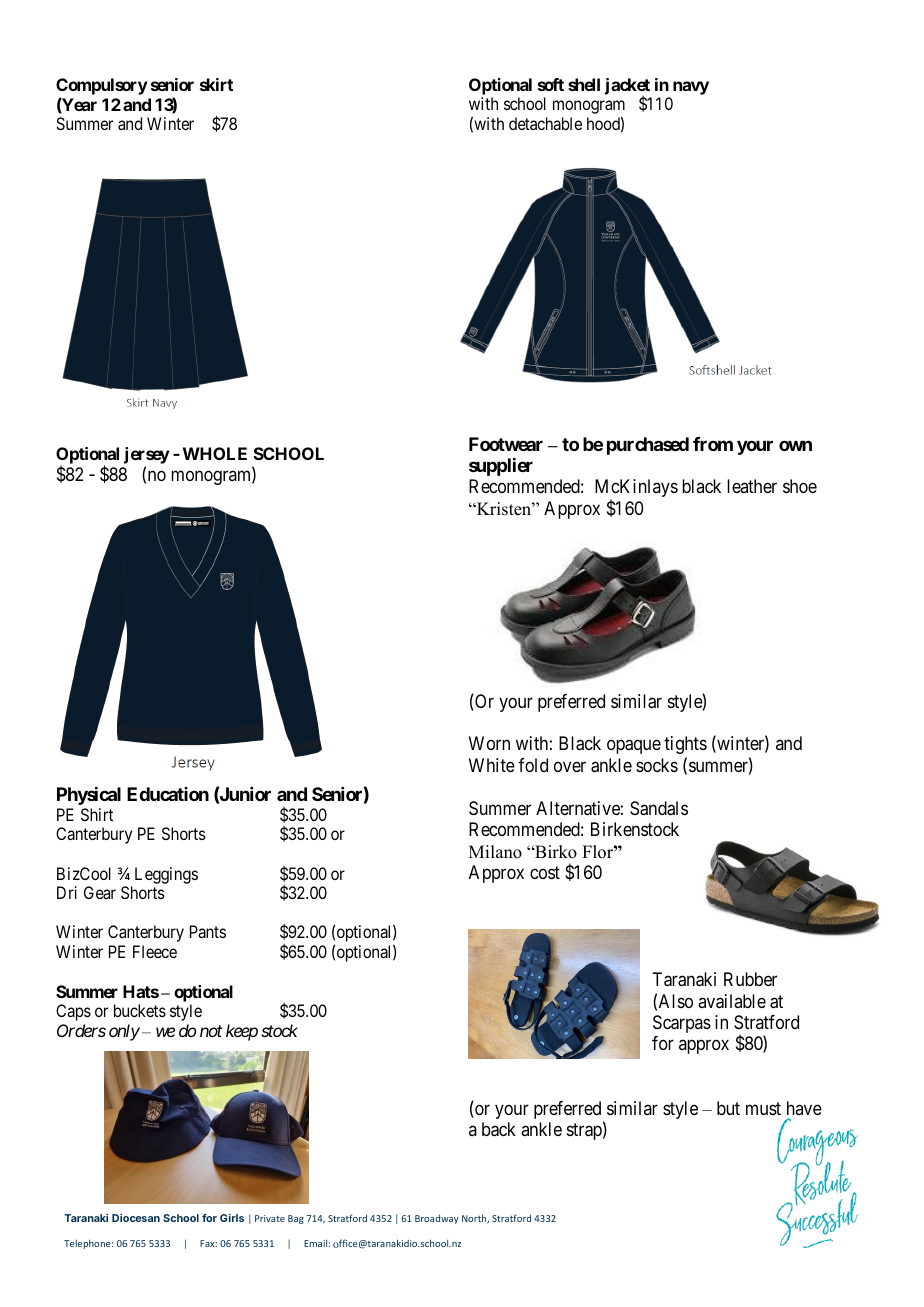 The image size is (924, 1307). What do you see at coordinates (713, 444) in the screenshot?
I see `from` at bounding box center [713, 444].
